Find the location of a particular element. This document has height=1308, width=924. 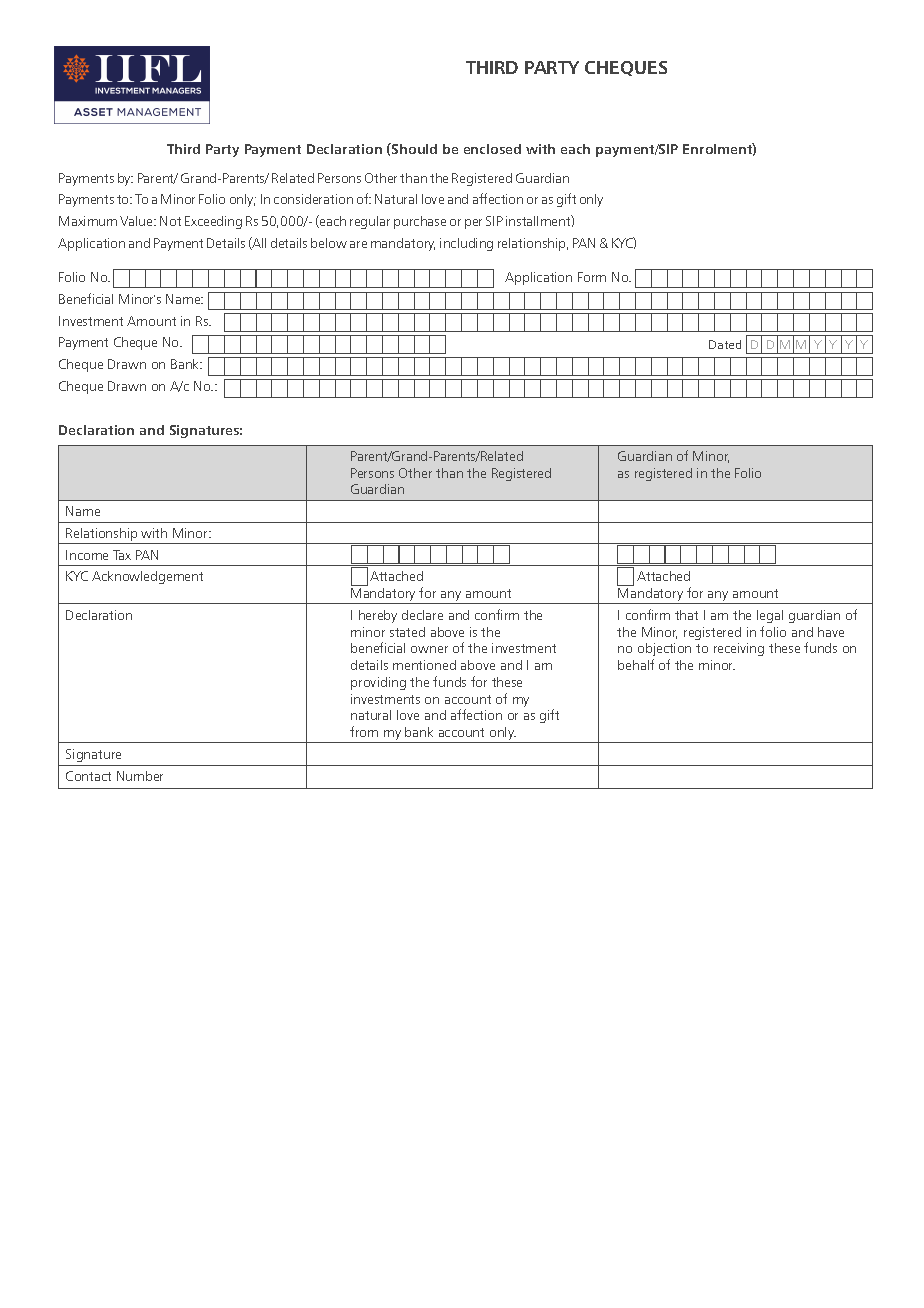

Dated is located at coordinates (725, 344).
